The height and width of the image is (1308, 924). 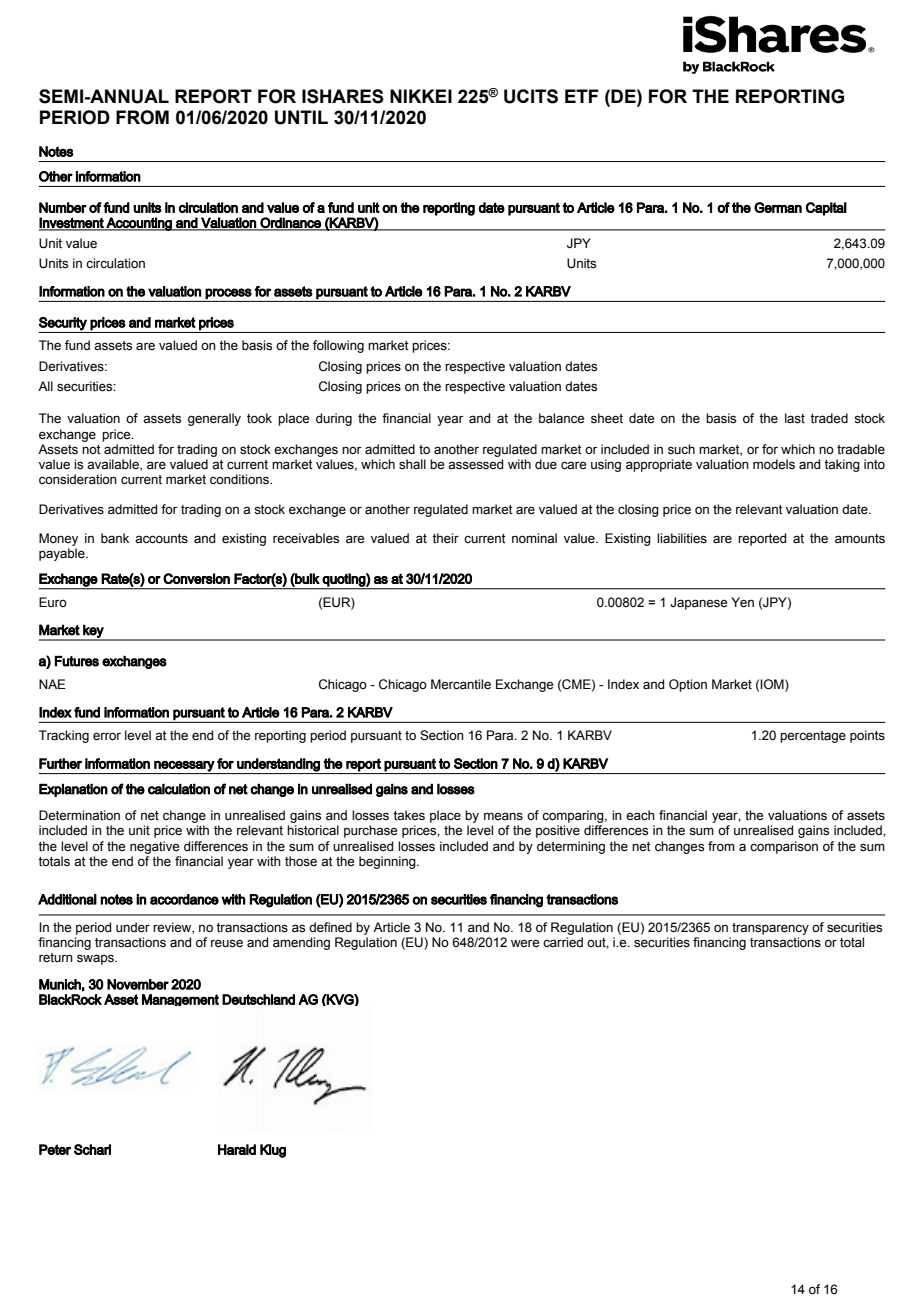 I want to click on Harald, so click(x=237, y=1149).
